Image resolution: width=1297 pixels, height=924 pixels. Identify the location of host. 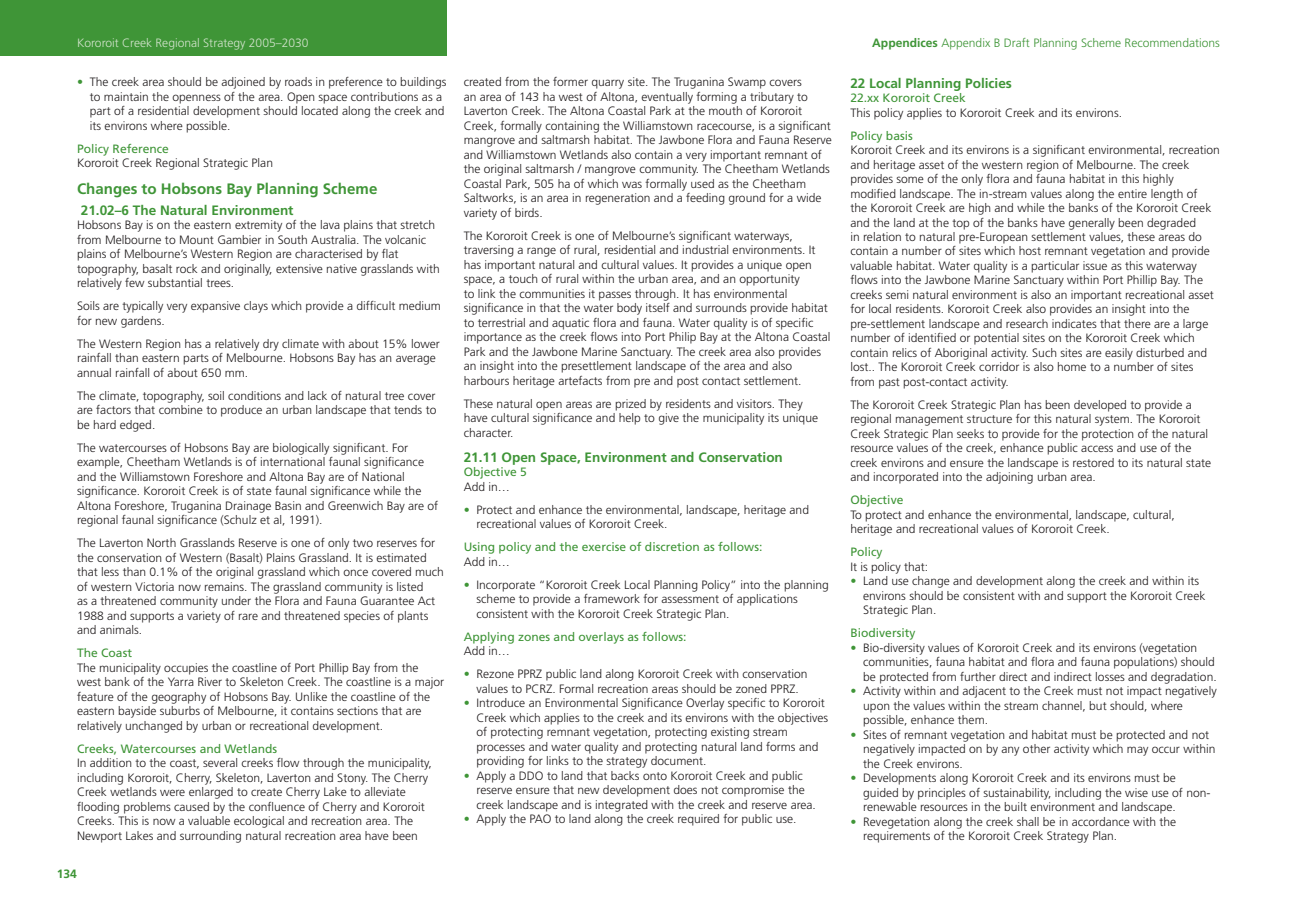
(1030, 250).
